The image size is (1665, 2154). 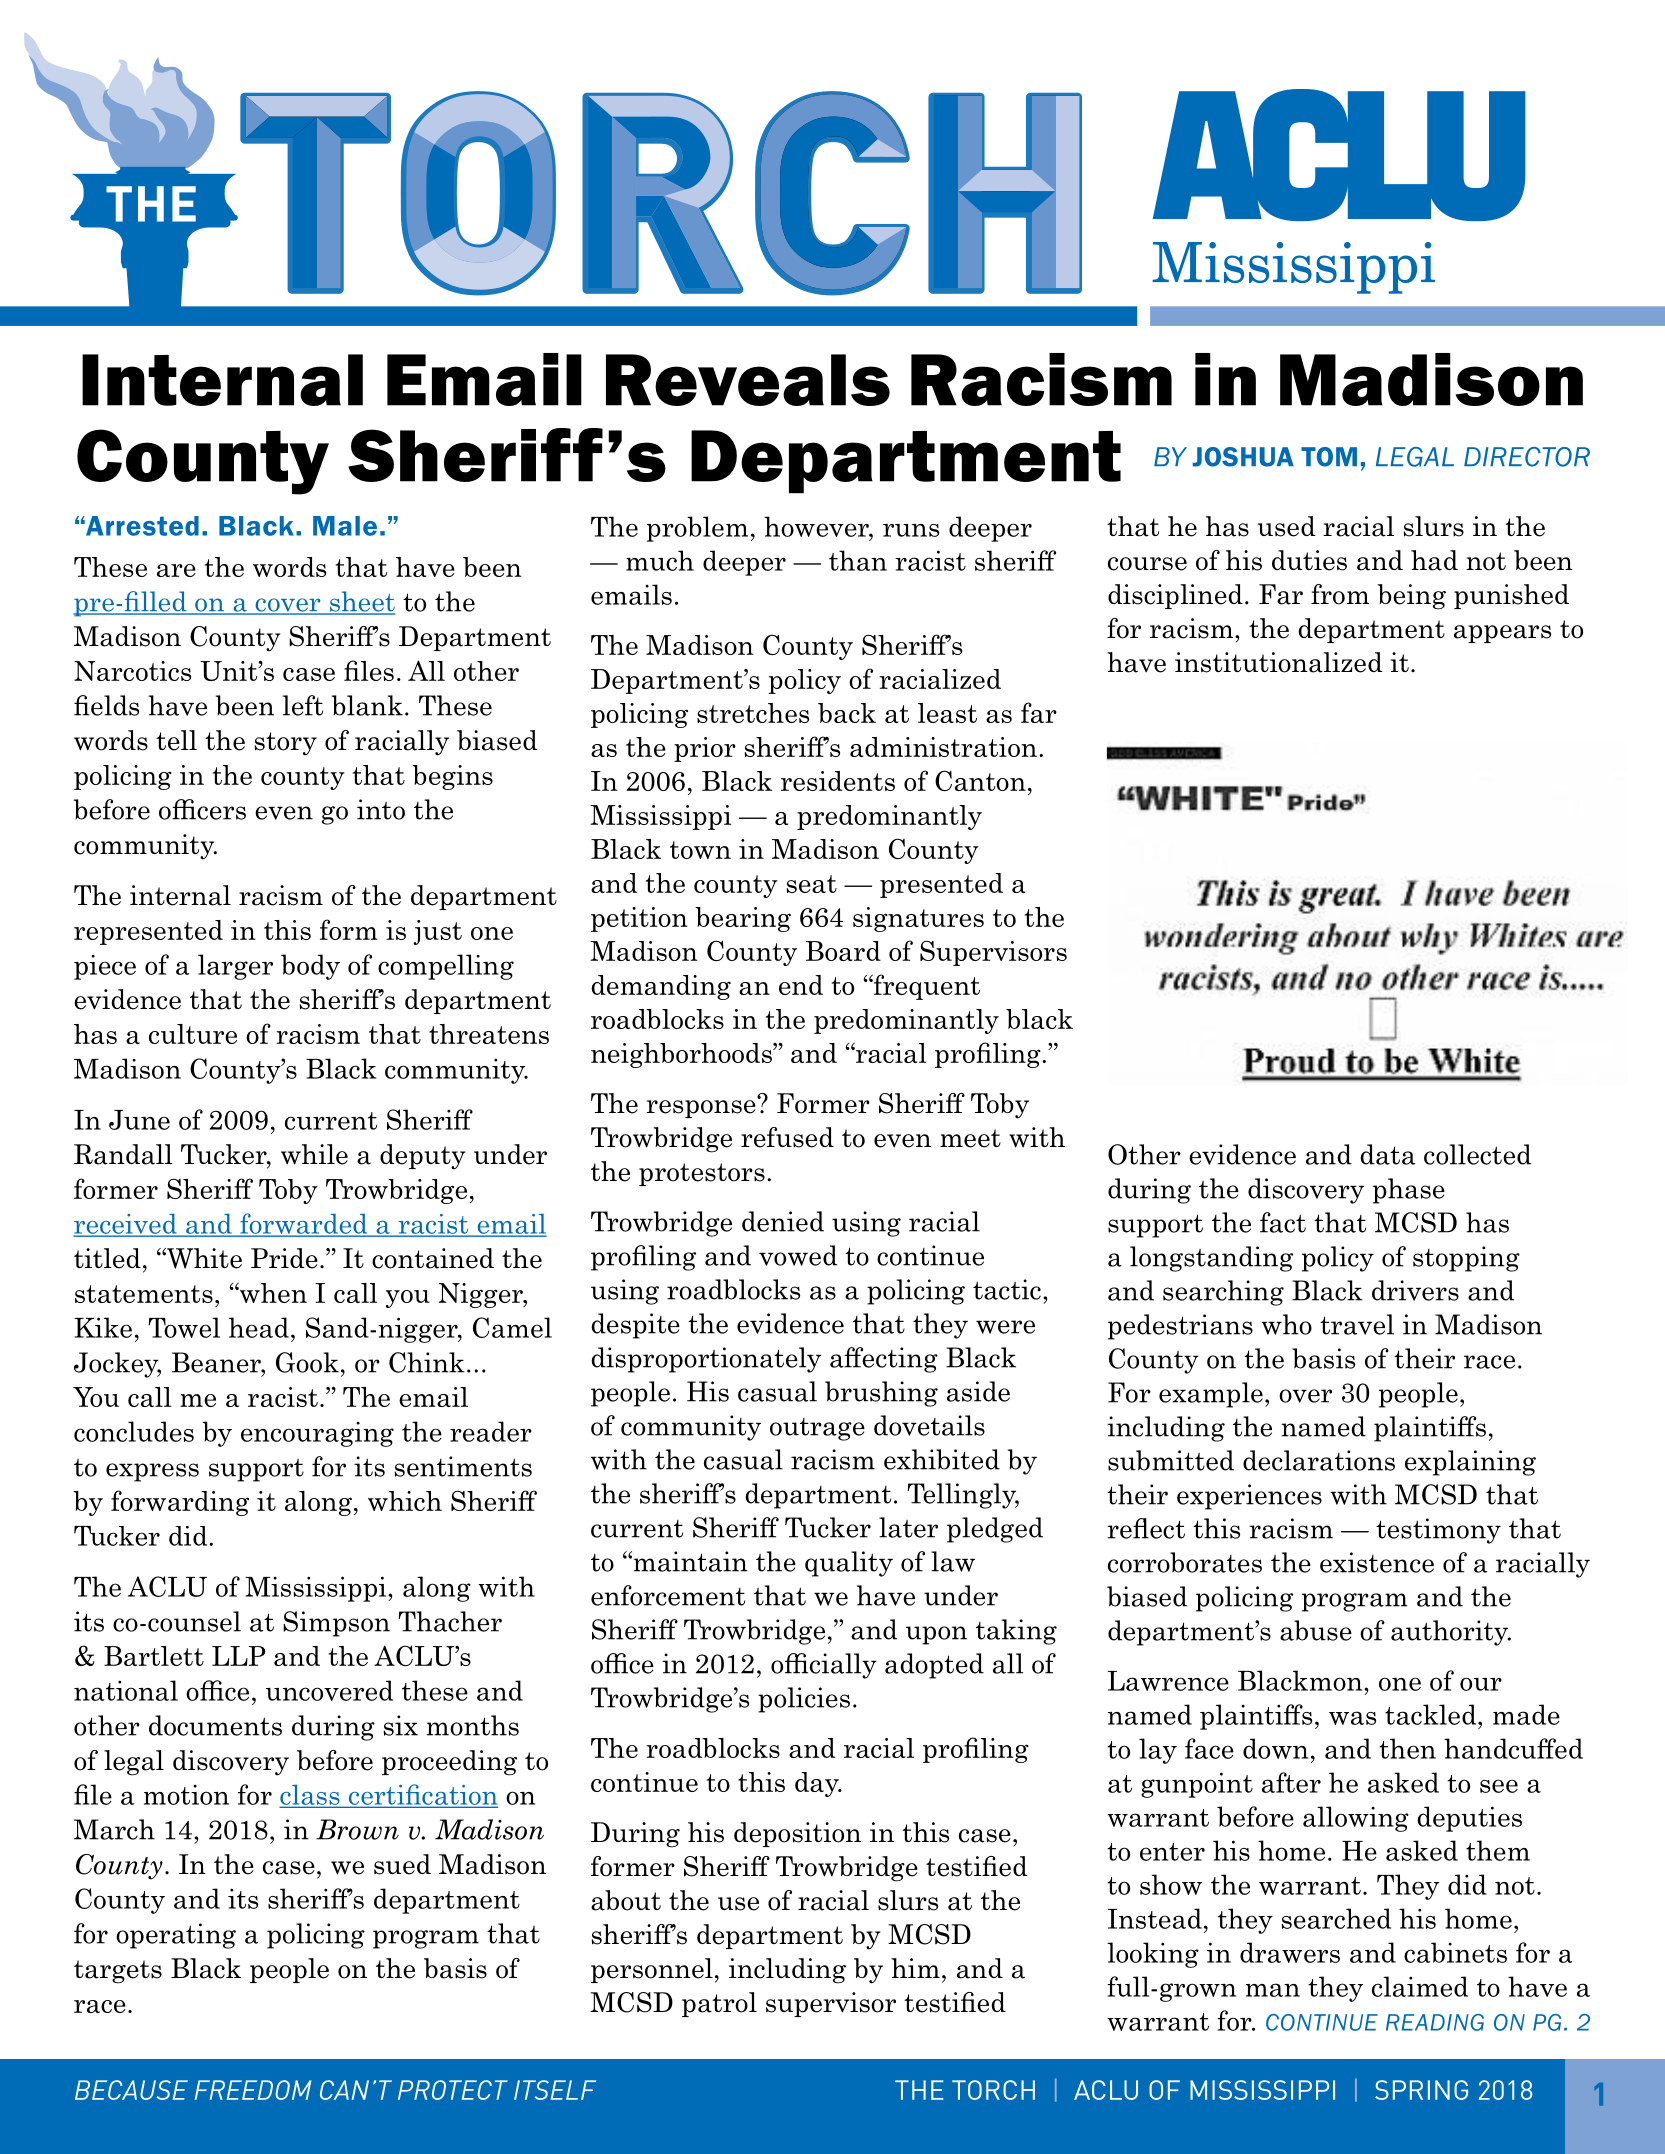 What do you see at coordinates (345, 526) in the image?
I see `Male` at bounding box center [345, 526].
